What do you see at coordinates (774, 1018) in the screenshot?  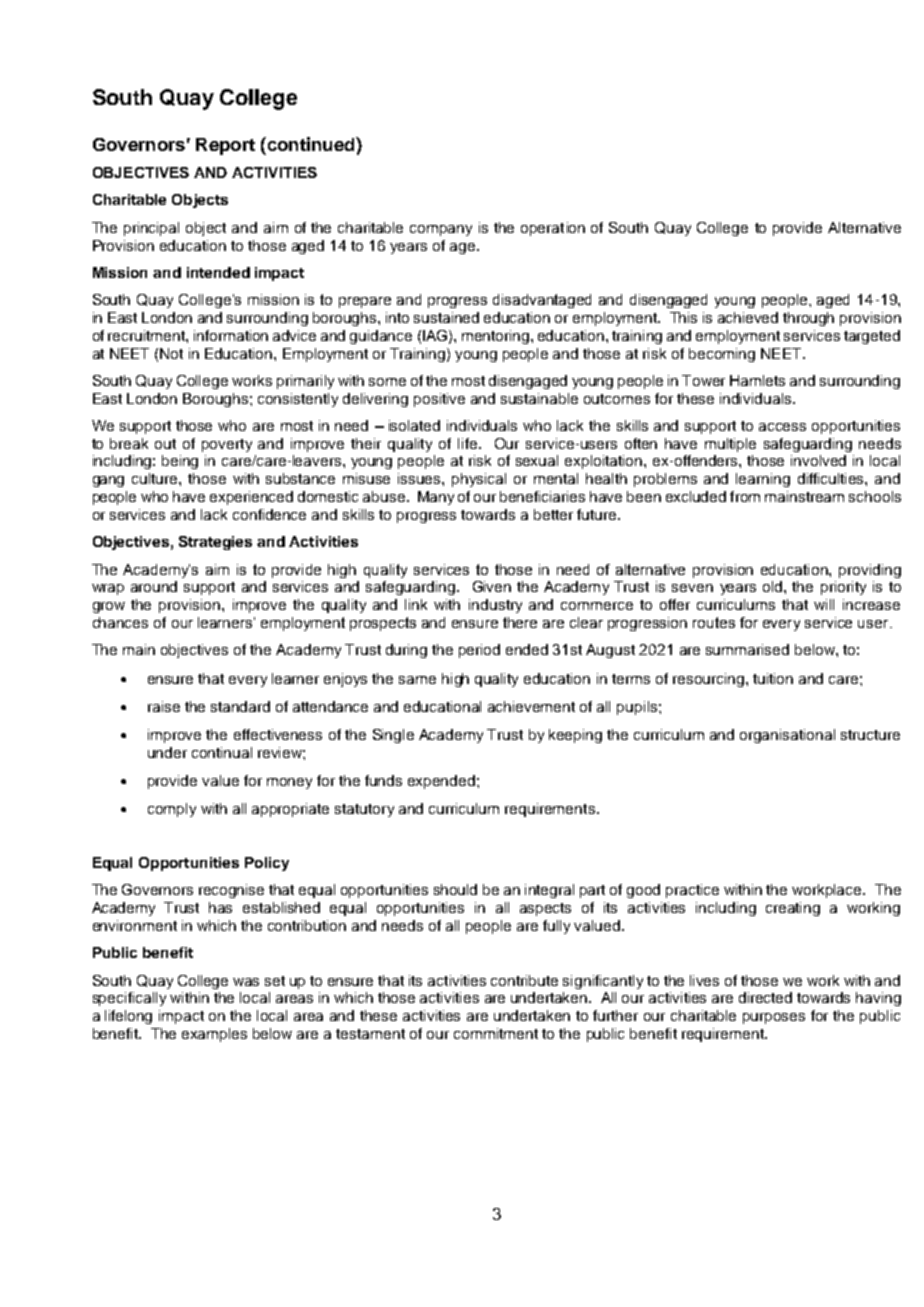 I see `purposes` at bounding box center [774, 1018].
